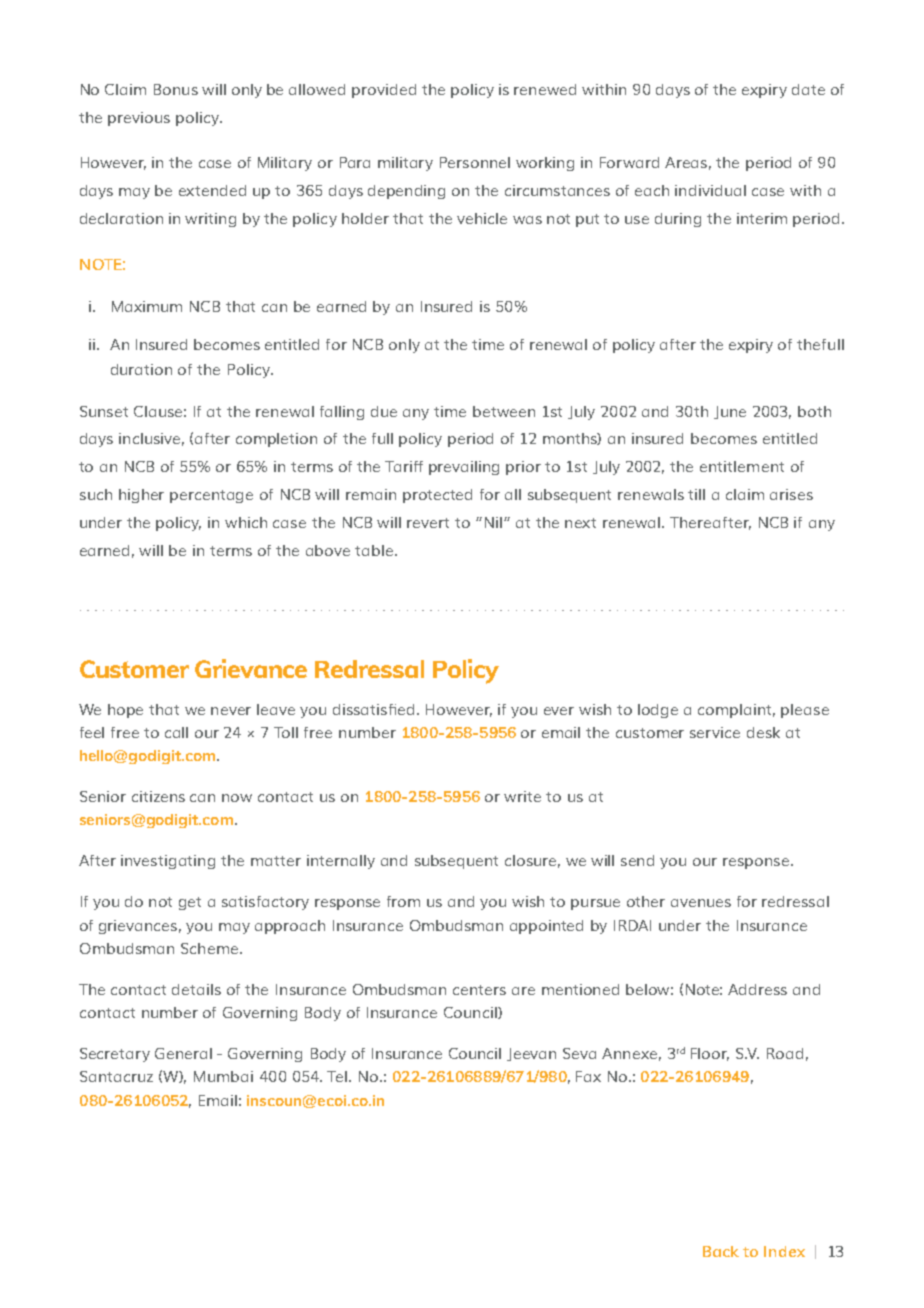  Describe the element at coordinates (338, 1076) in the document. I see `Tel` at that location.
